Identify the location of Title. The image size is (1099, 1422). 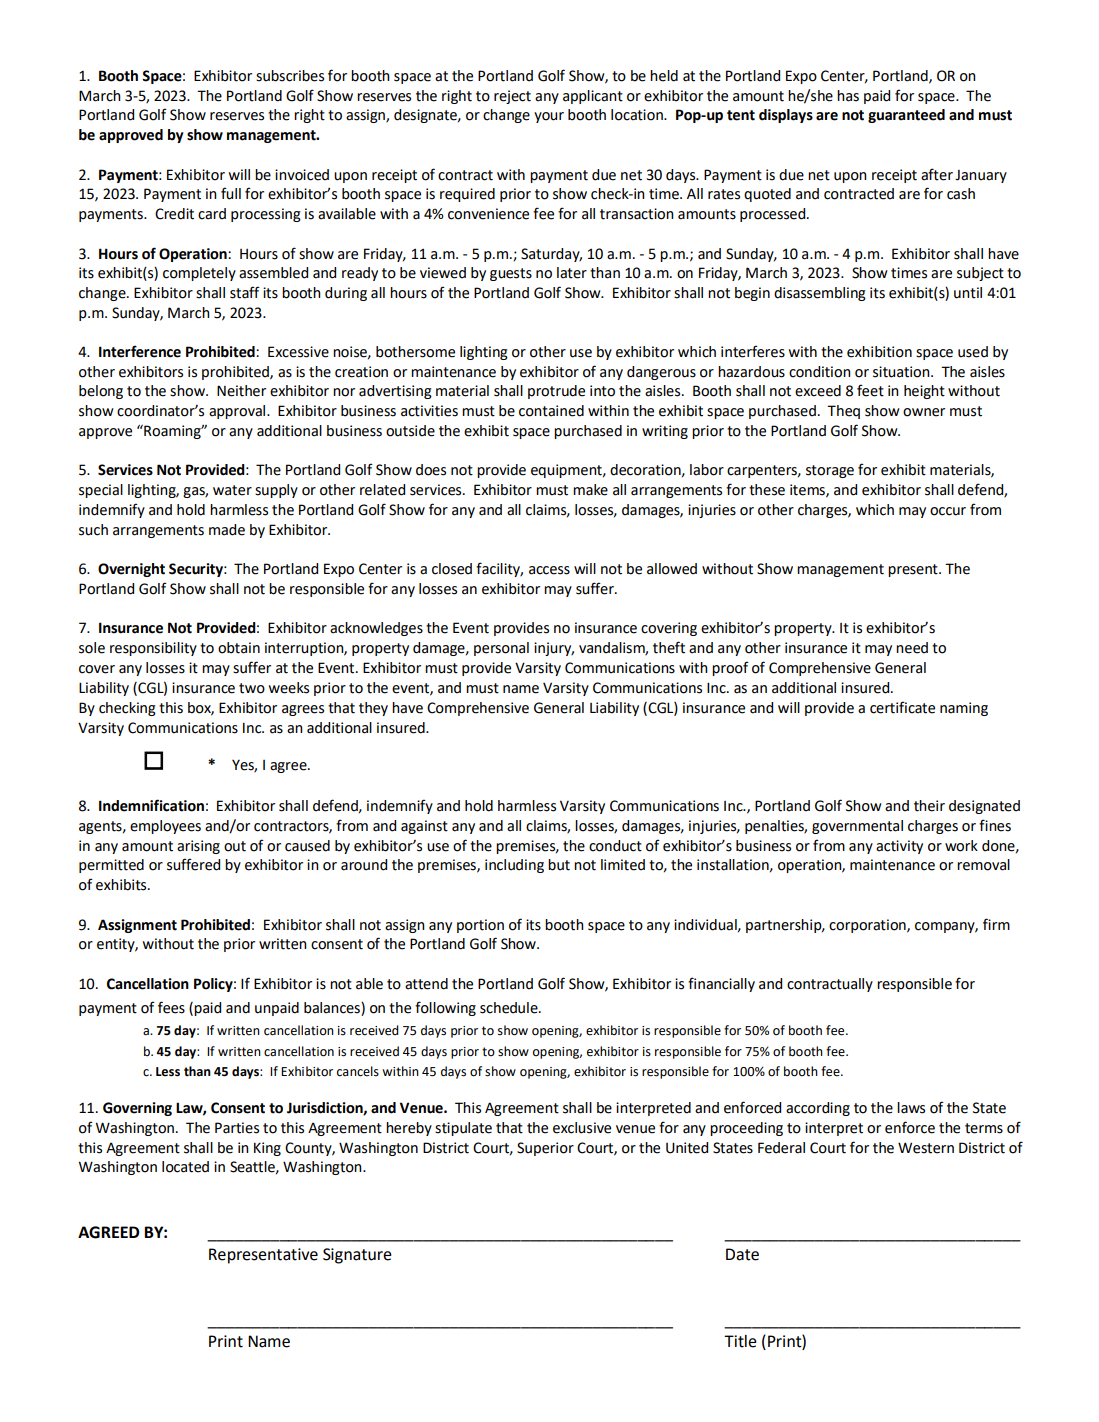
(740, 1341).
